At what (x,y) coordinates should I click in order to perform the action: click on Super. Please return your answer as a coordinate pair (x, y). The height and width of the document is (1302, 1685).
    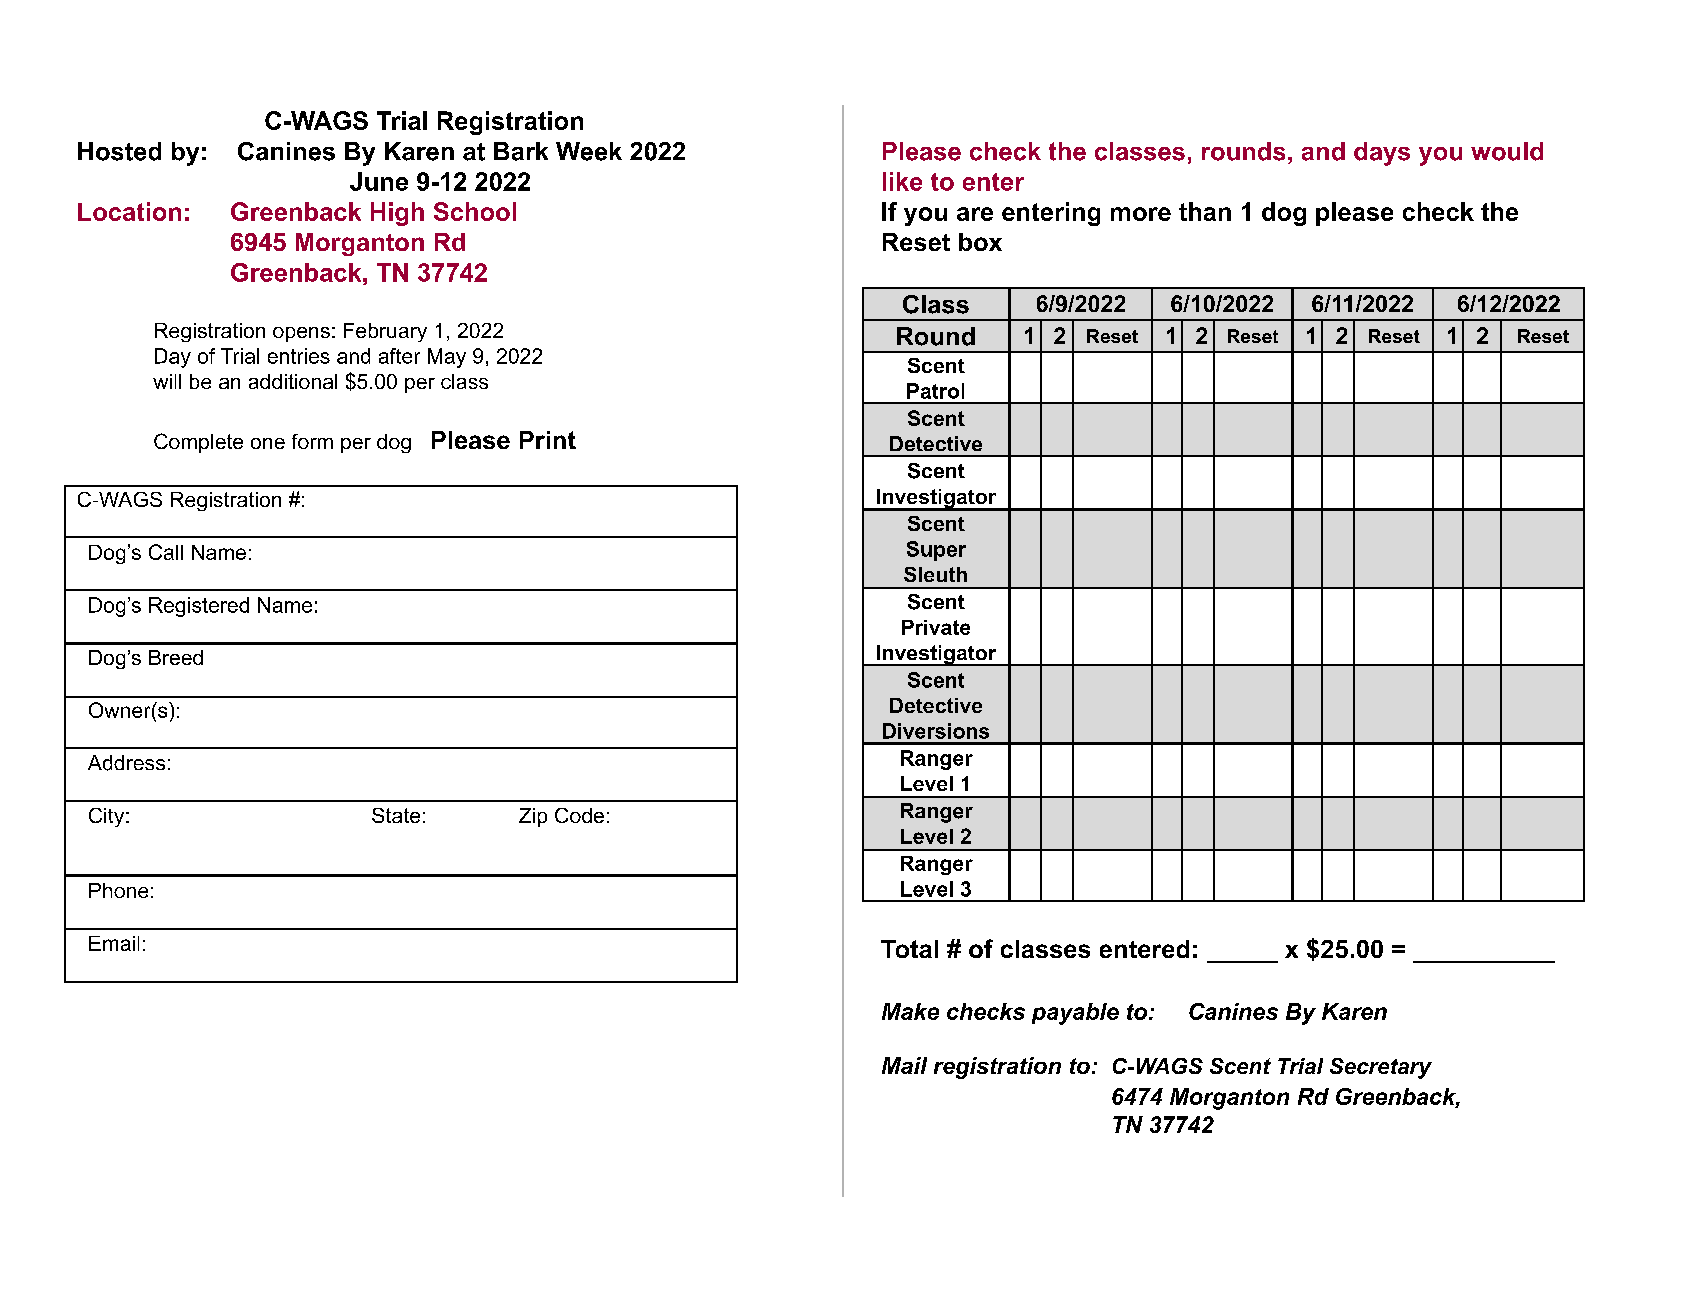
    Looking at the image, I should click on (936, 551).
